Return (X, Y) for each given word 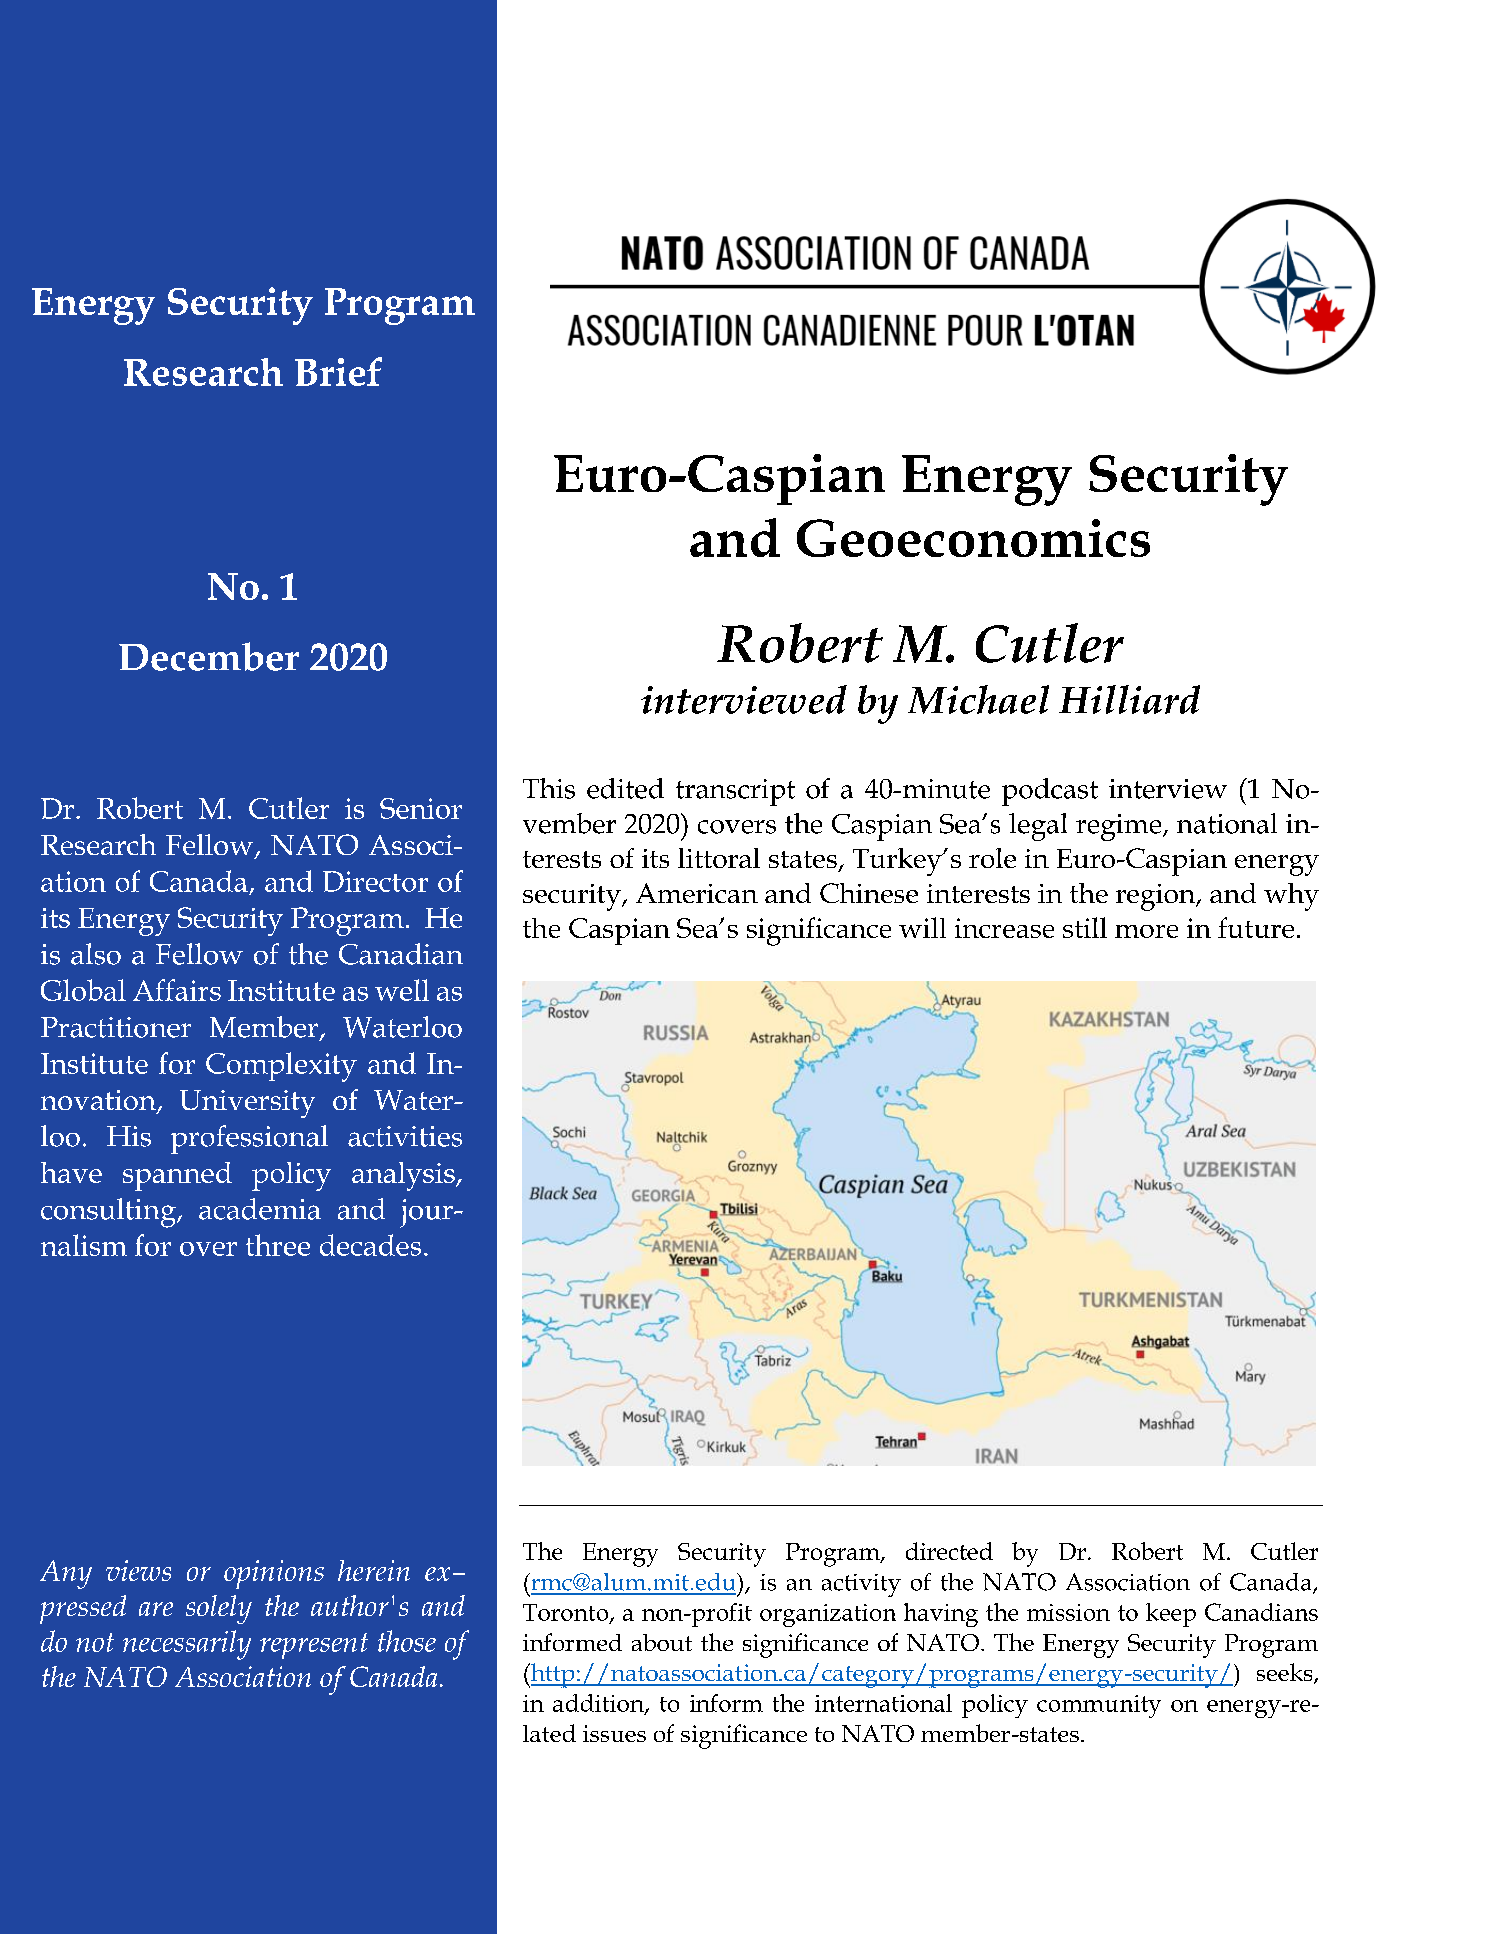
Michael (978, 699)
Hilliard (1129, 699)
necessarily (187, 1645)
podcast (1050, 792)
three (278, 1245)
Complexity (281, 1067)
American (697, 893)
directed (949, 1551)
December (209, 656)
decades (370, 1245)
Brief (338, 371)
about (662, 1642)
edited (625, 788)
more (1146, 931)
